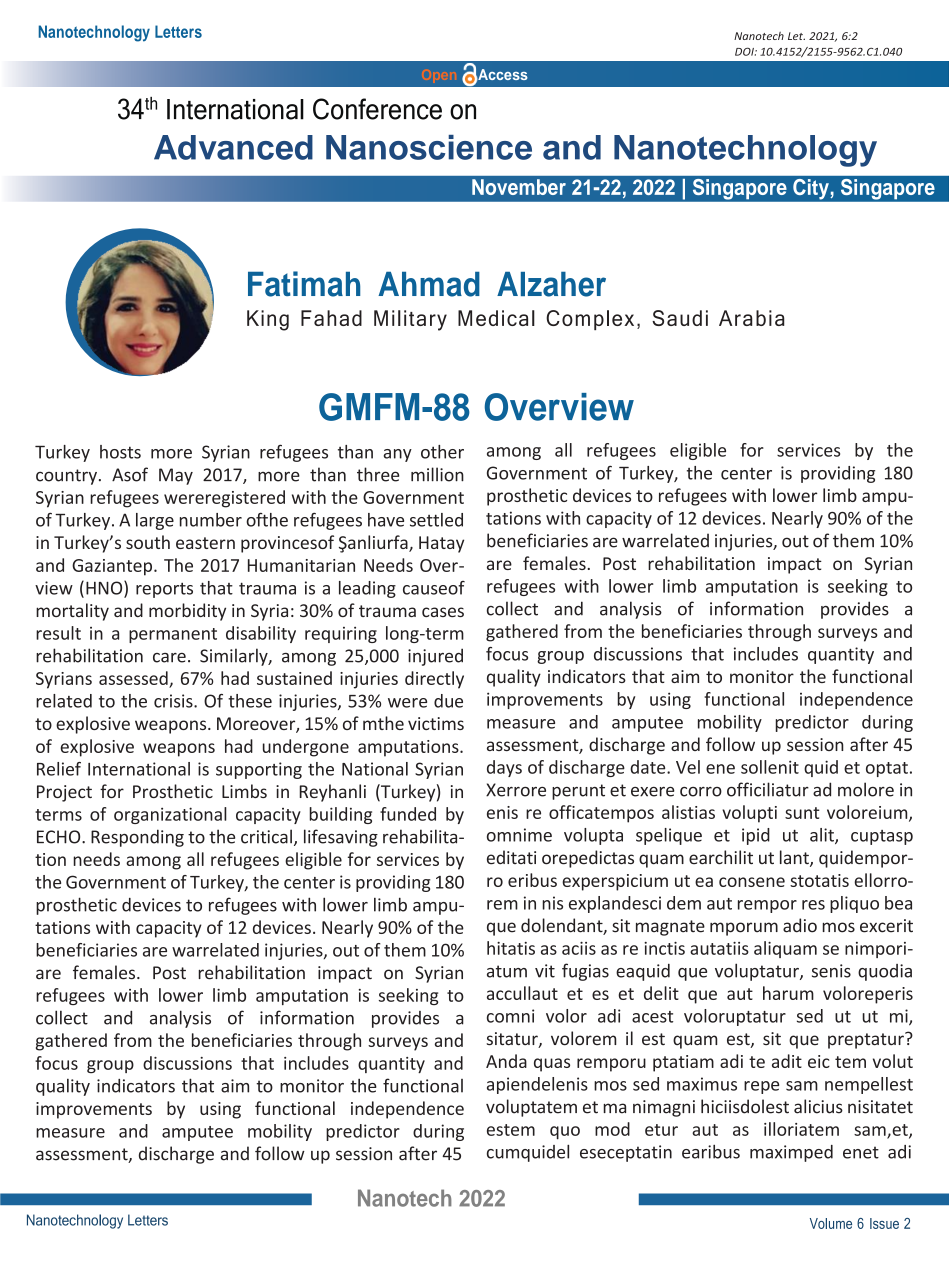 This document has height=1288, width=949. What do you see at coordinates (802, 813) in the document?
I see `sunt` at bounding box center [802, 813].
